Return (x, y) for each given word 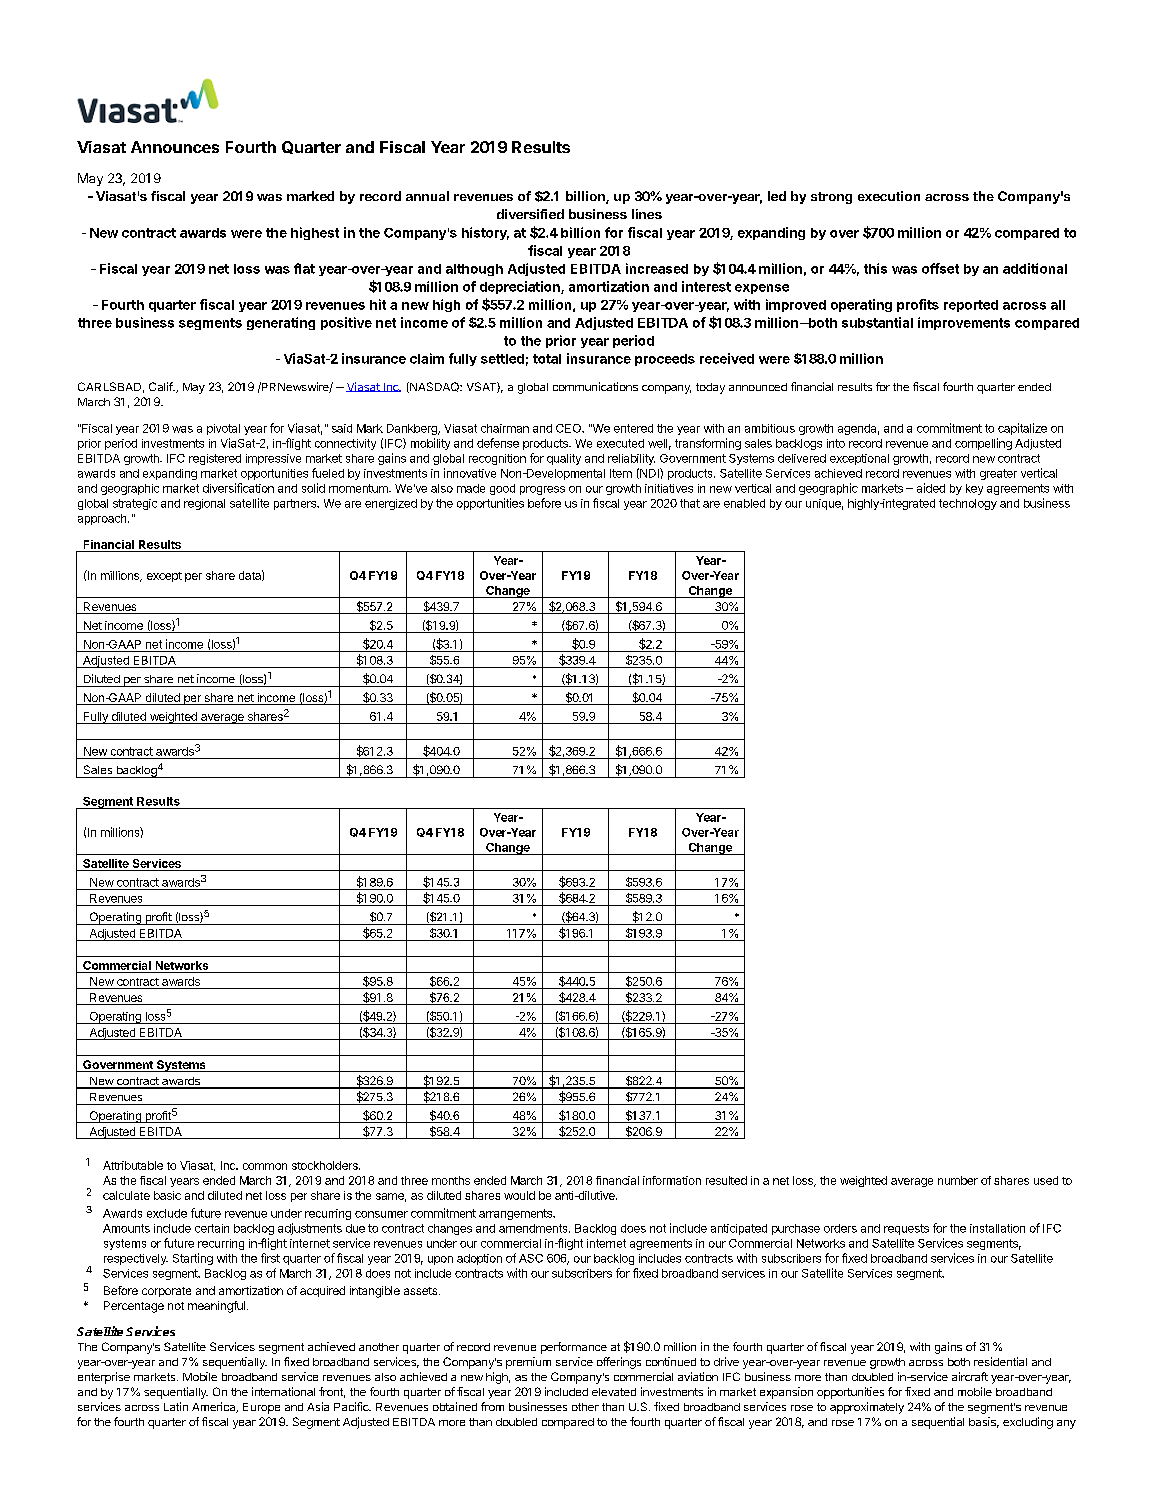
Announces (175, 147)
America (215, 1407)
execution (889, 196)
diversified (530, 214)
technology (968, 504)
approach (103, 519)
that (690, 503)
